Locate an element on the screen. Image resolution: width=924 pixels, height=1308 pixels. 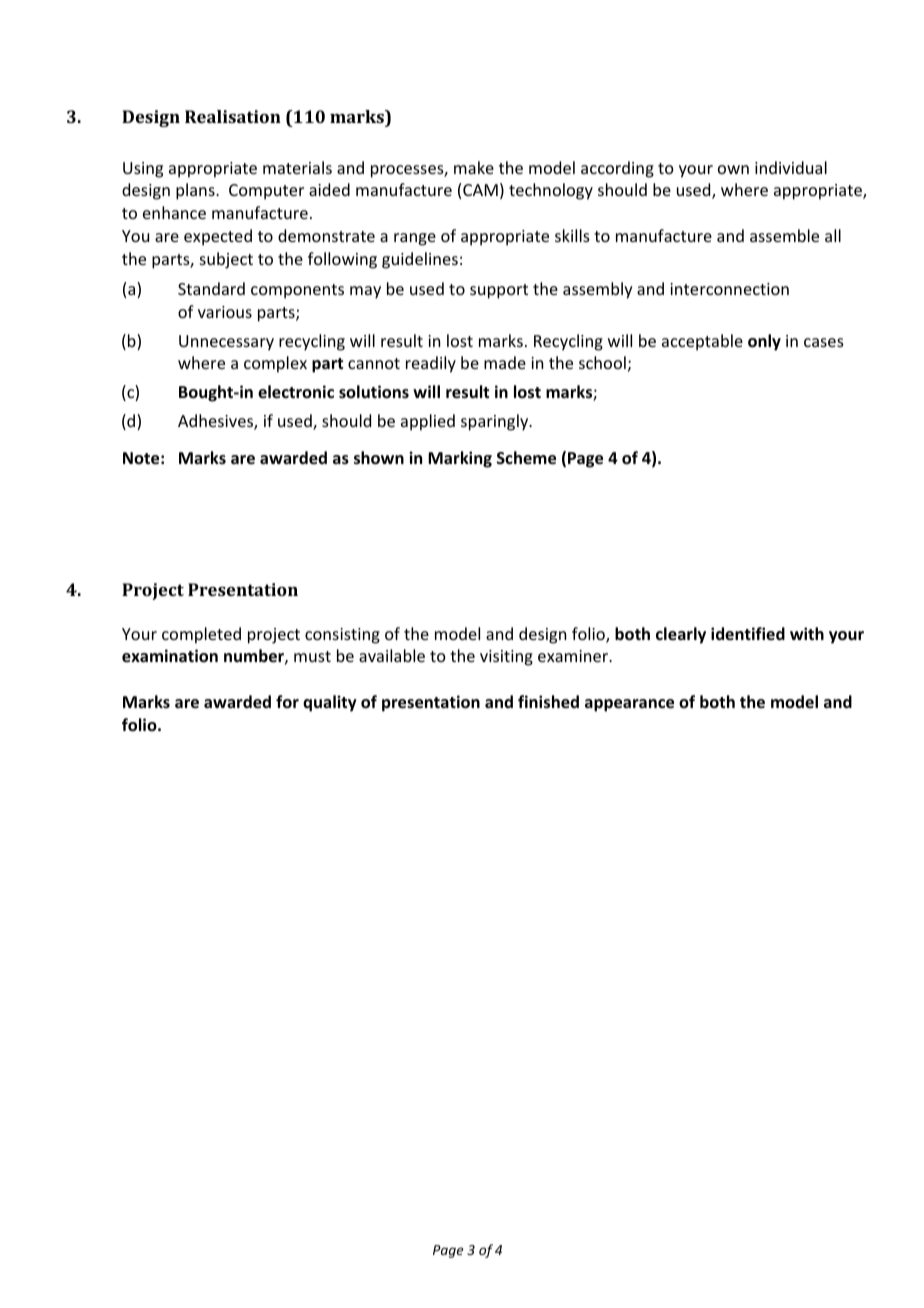
completed is located at coordinates (201, 635).
